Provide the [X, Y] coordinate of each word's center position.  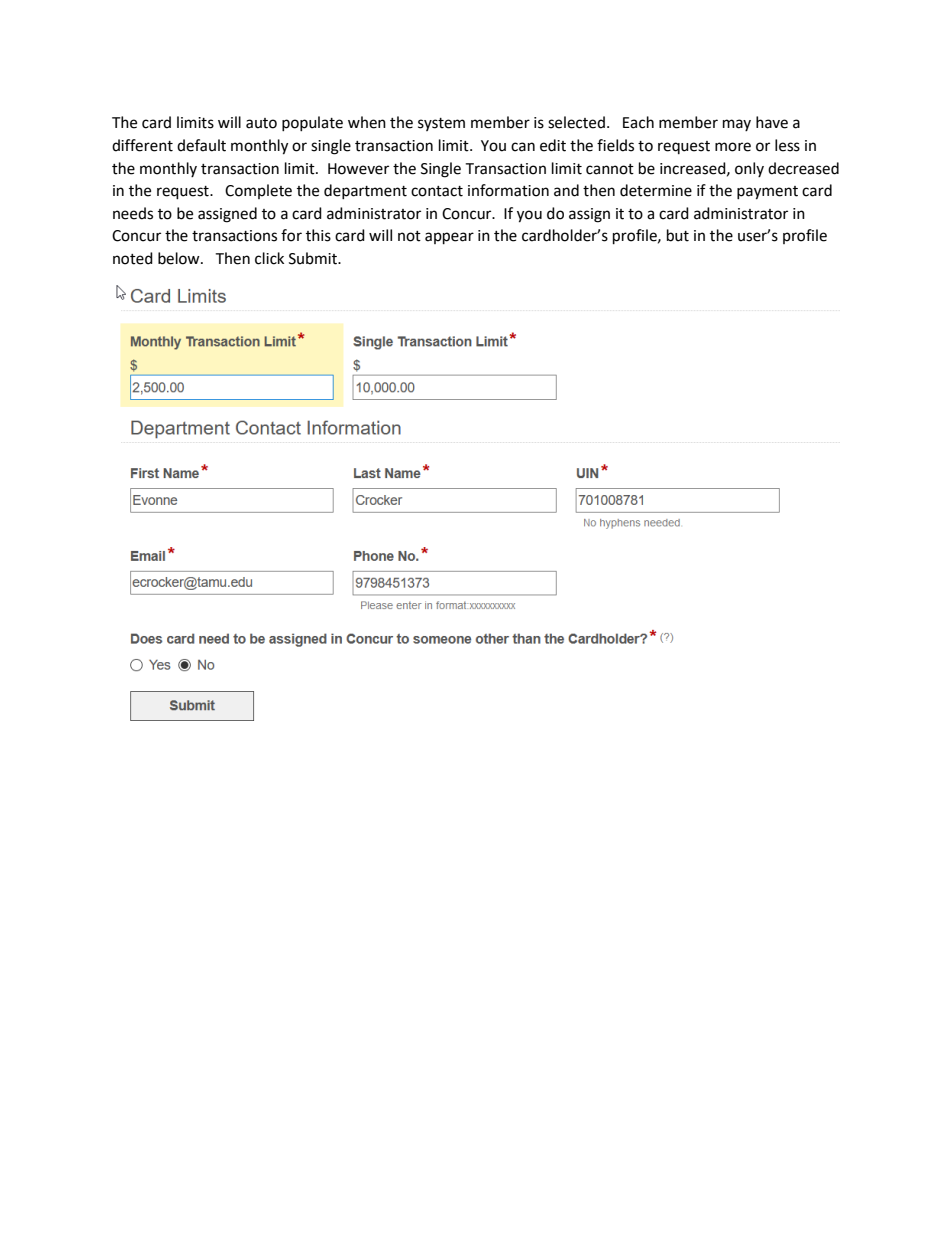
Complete [258, 191]
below [180, 258]
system [441, 124]
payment [767, 193]
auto [261, 123]
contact [437, 191]
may [737, 125]
